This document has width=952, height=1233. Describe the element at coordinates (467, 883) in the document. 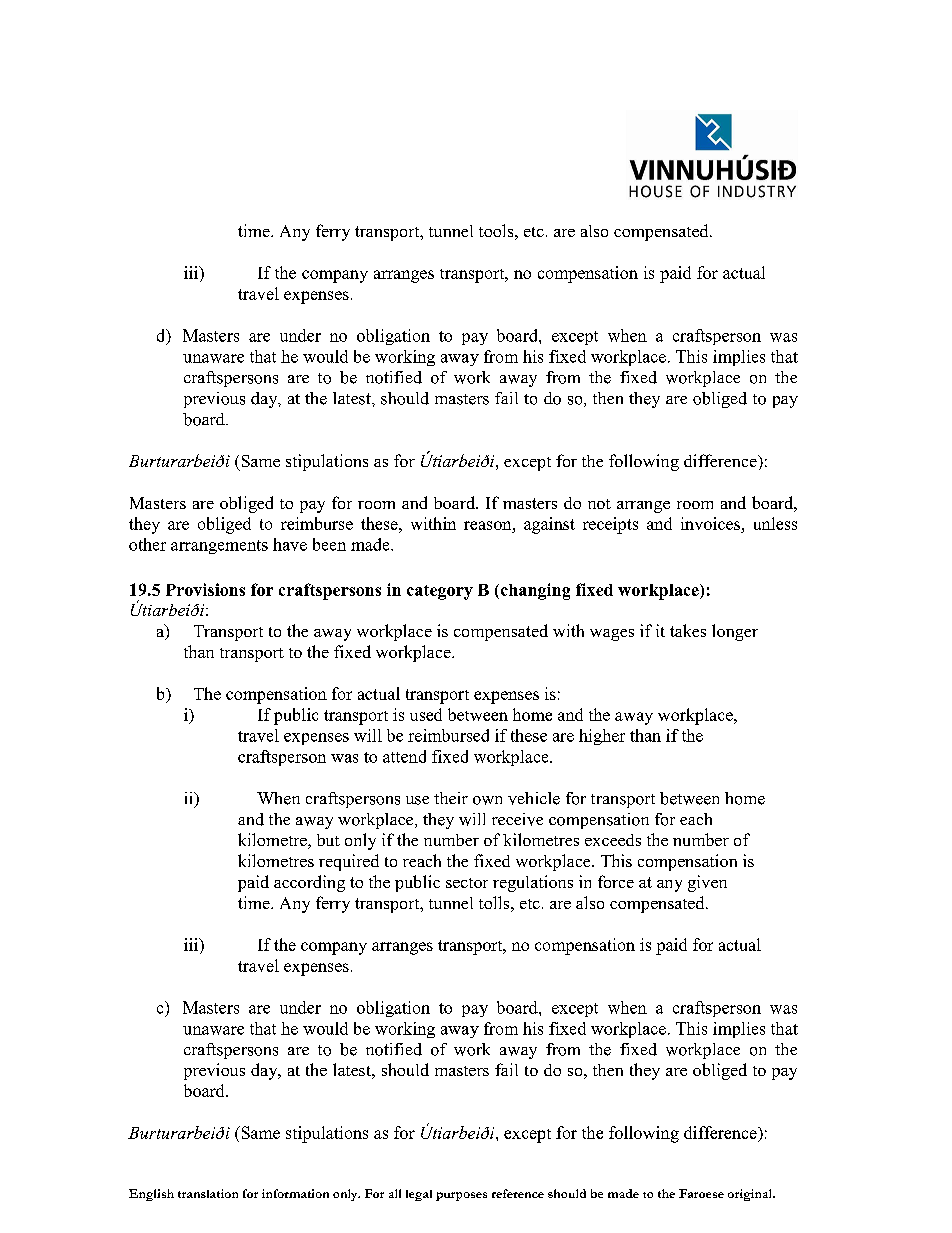

I see `sector` at that location.
